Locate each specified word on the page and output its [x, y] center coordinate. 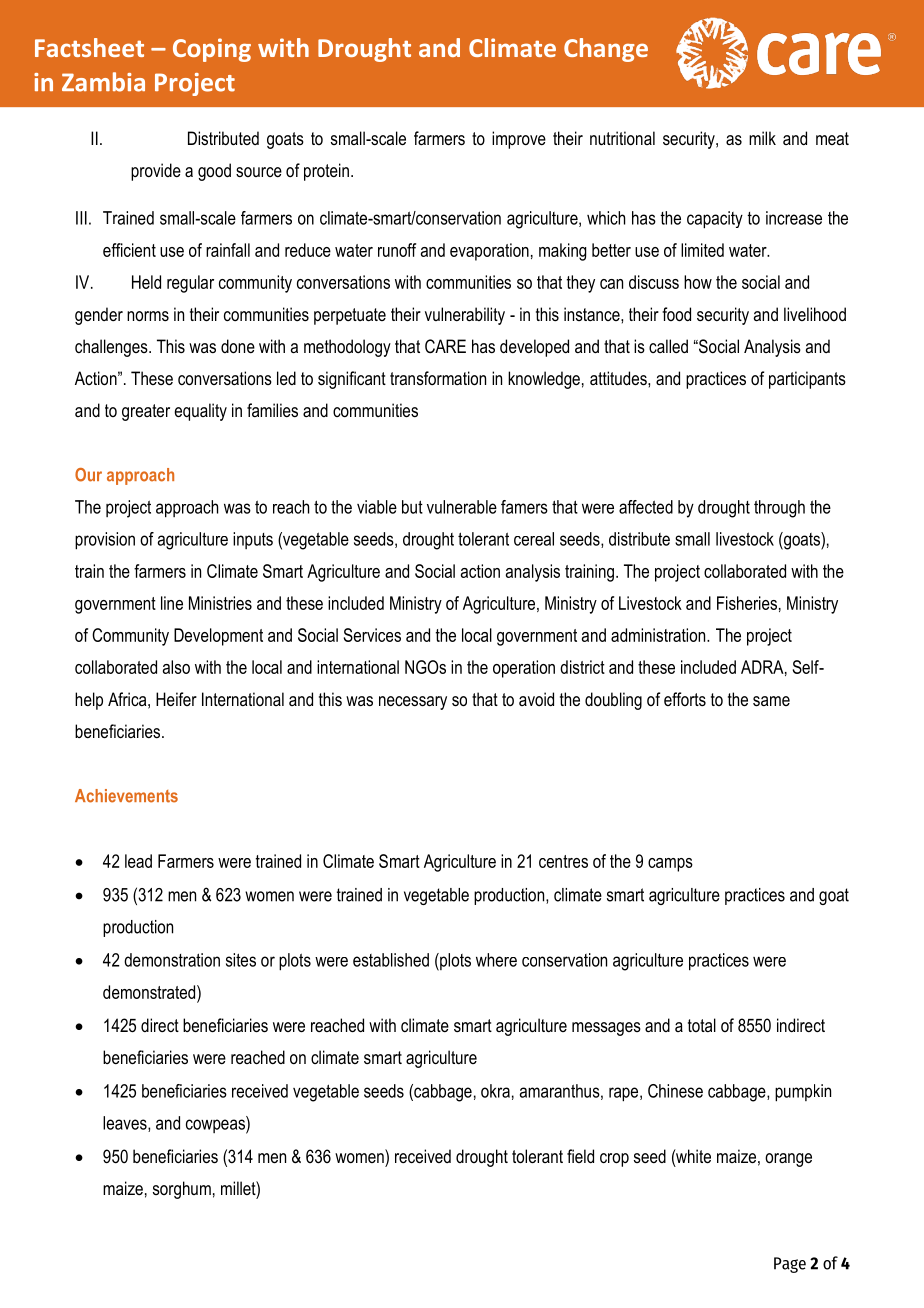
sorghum [182, 1190]
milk [762, 138]
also [176, 667]
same [771, 701]
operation [524, 669]
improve [519, 140]
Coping [212, 50]
